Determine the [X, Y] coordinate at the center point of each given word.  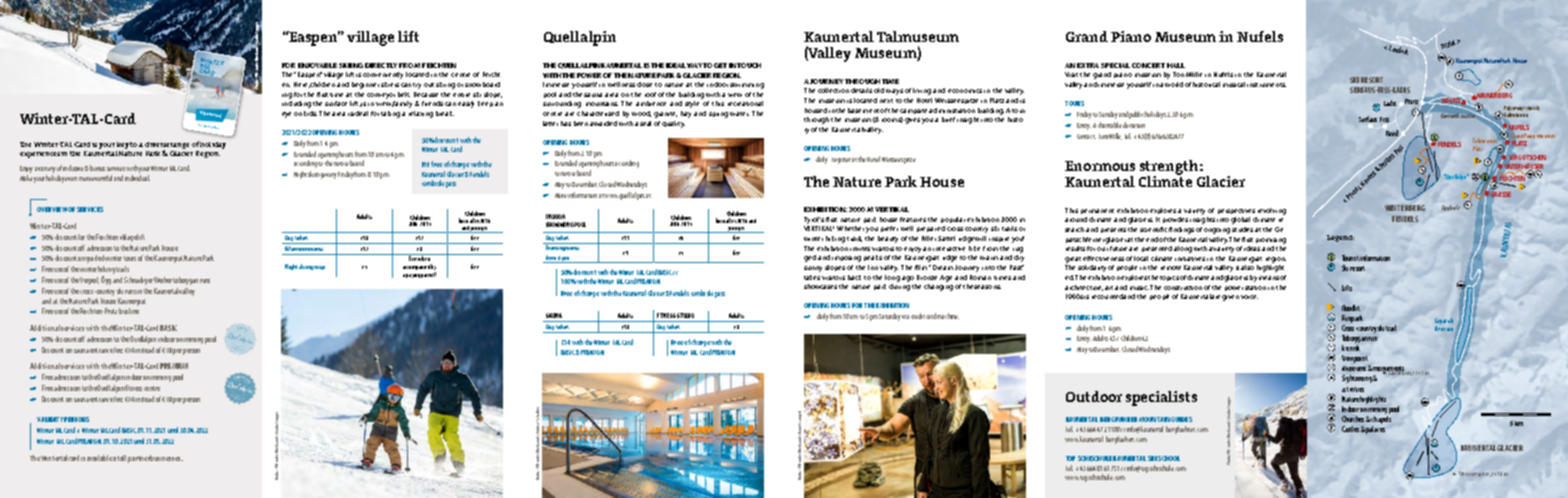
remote [1171, 268]
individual [137, 178]
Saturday [890, 317]
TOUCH [749, 65]
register [841, 161]
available [99, 458]
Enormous [1100, 166]
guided [95, 259]
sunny [813, 269]
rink [1355, 348]
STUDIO [685, 315]
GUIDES [1181, 419]
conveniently [383, 75]
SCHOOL [1169, 458]
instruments [1266, 85]
